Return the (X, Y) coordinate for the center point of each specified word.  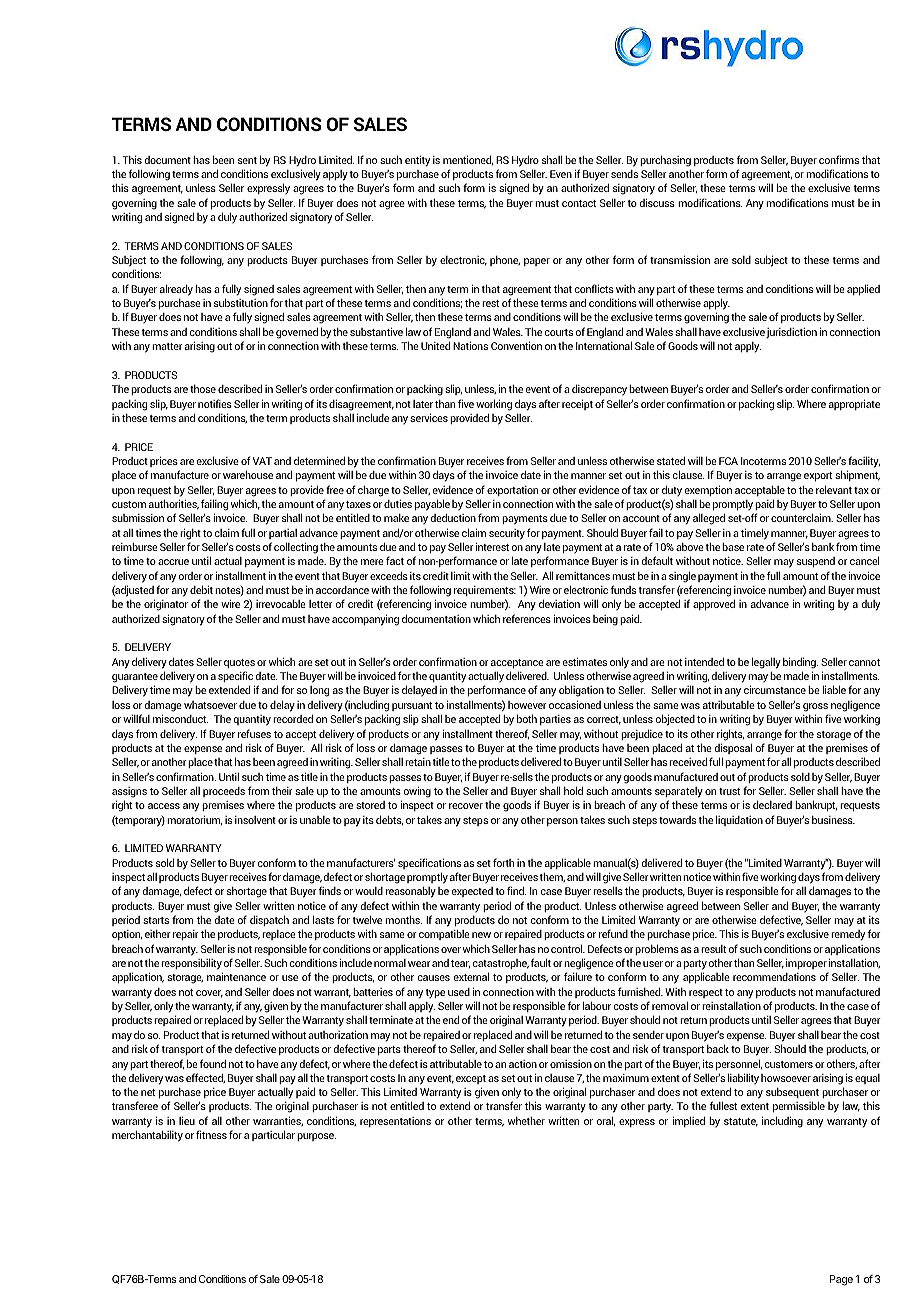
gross (815, 707)
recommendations (774, 977)
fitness (211, 1134)
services (429, 417)
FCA (728, 461)
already (176, 290)
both (527, 718)
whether (526, 1121)
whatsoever (210, 705)
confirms (839, 159)
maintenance (236, 976)
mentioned (468, 160)
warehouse (248, 475)
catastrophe (500, 964)
